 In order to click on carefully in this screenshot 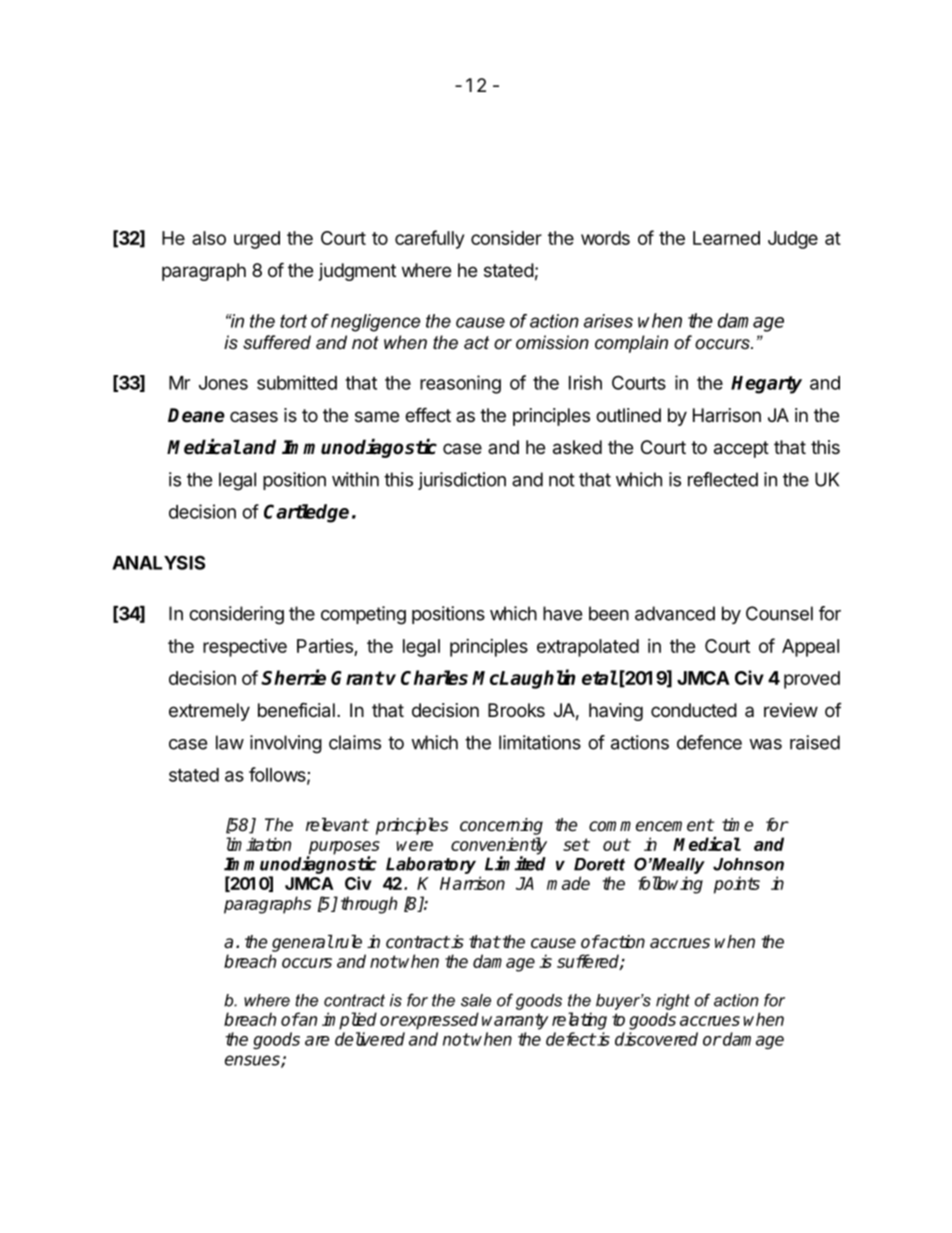, I will do `click(429, 239)`.
